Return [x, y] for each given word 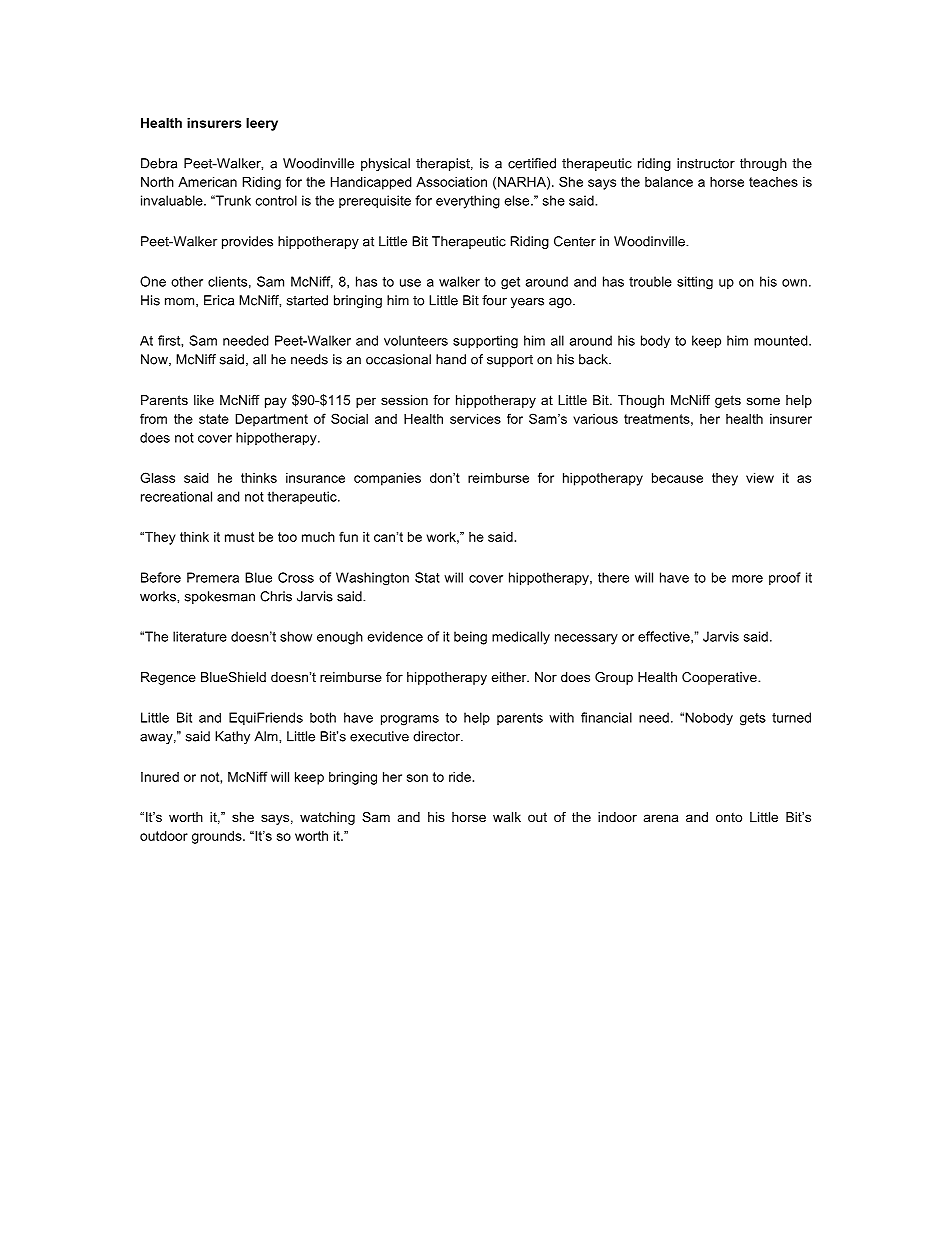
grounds [218, 837]
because [677, 478]
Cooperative [720, 678]
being [470, 638]
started [307, 300]
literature [200, 636]
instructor [706, 163]
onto [729, 817]
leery [262, 124]
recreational [176, 496]
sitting [695, 283]
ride [460, 777]
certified [532, 163]
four [494, 300]
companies [387, 479]
